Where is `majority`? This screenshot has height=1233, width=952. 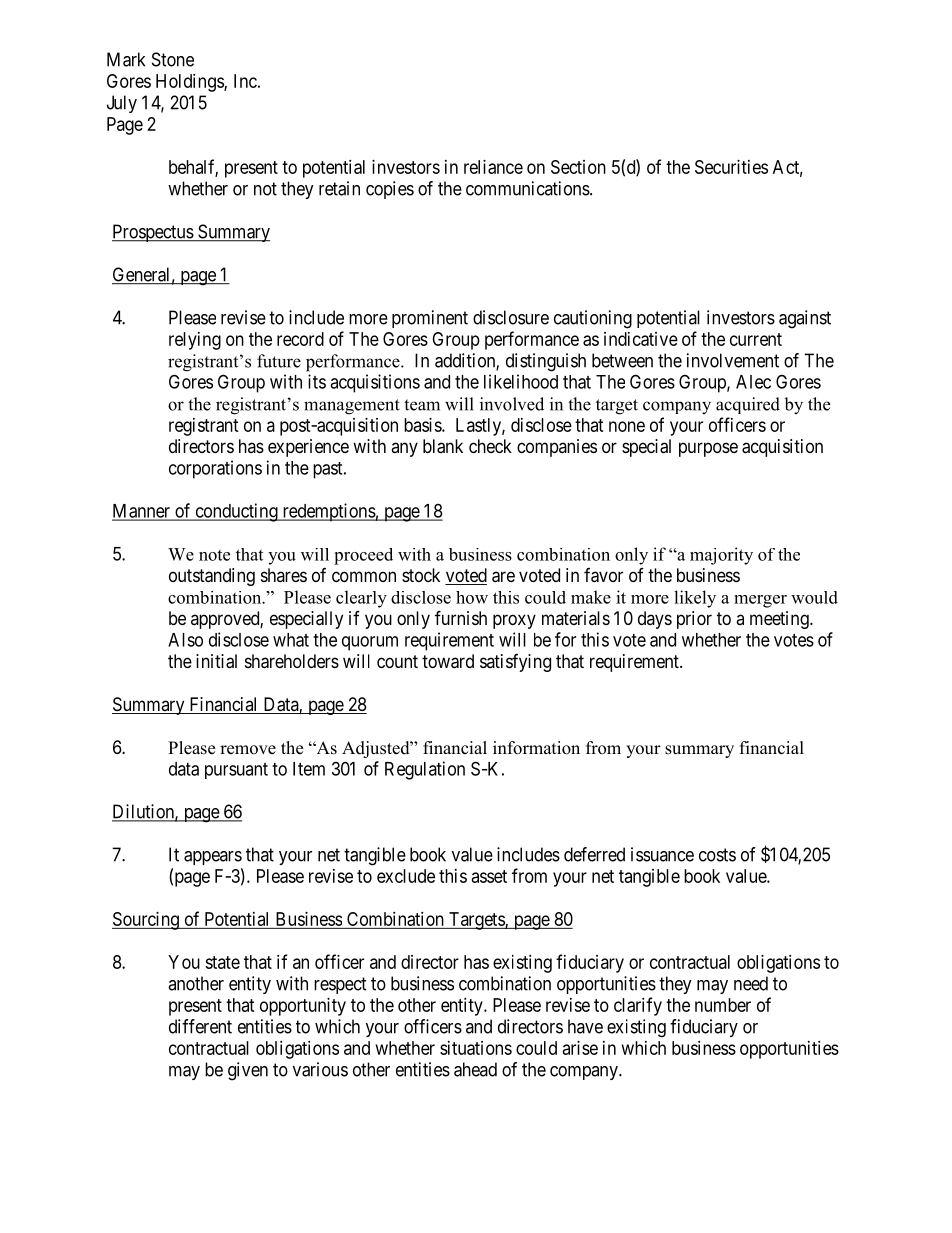
majority is located at coordinates (721, 556).
